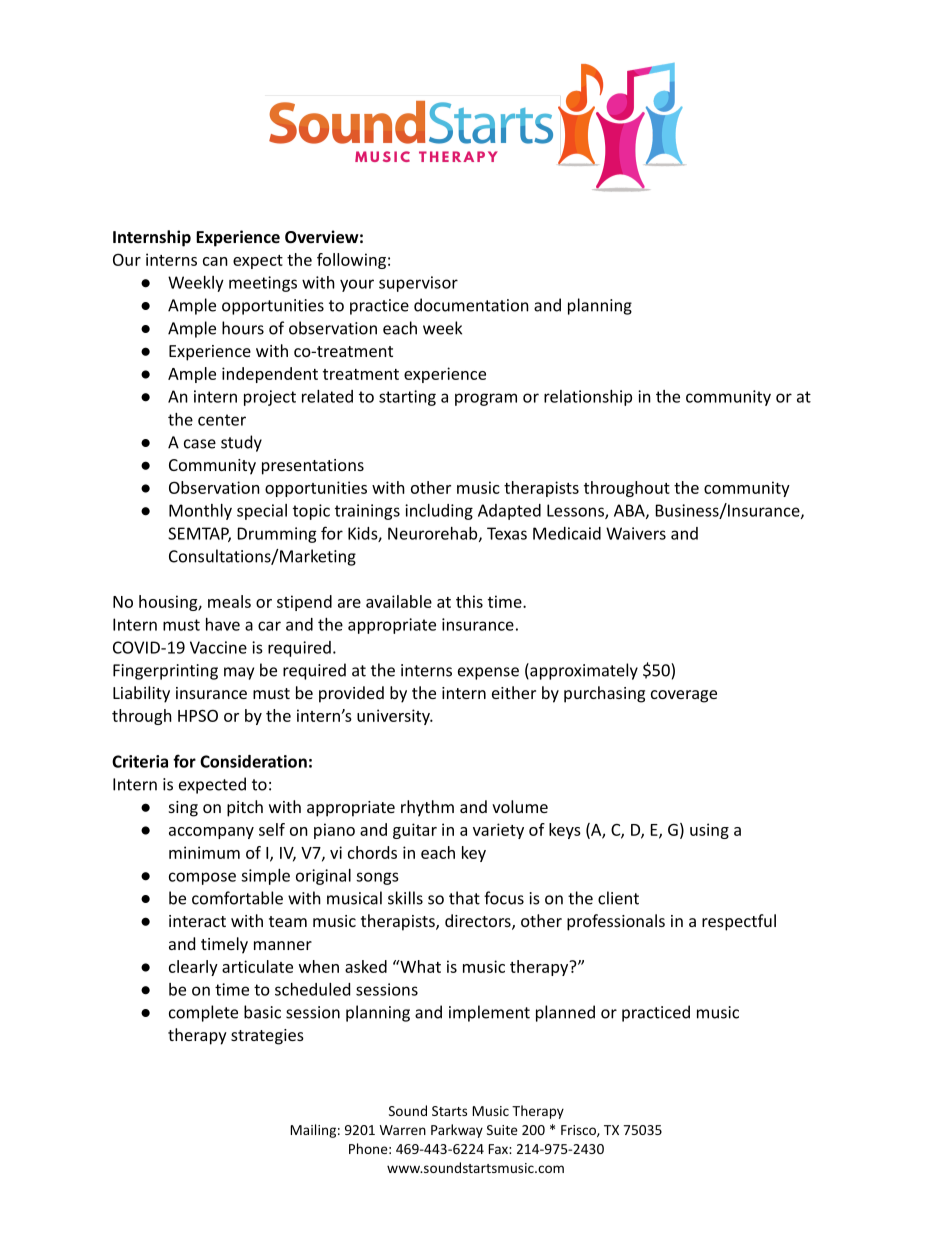 The image size is (952, 1233). What do you see at coordinates (464, 898) in the screenshot?
I see `that` at bounding box center [464, 898].
